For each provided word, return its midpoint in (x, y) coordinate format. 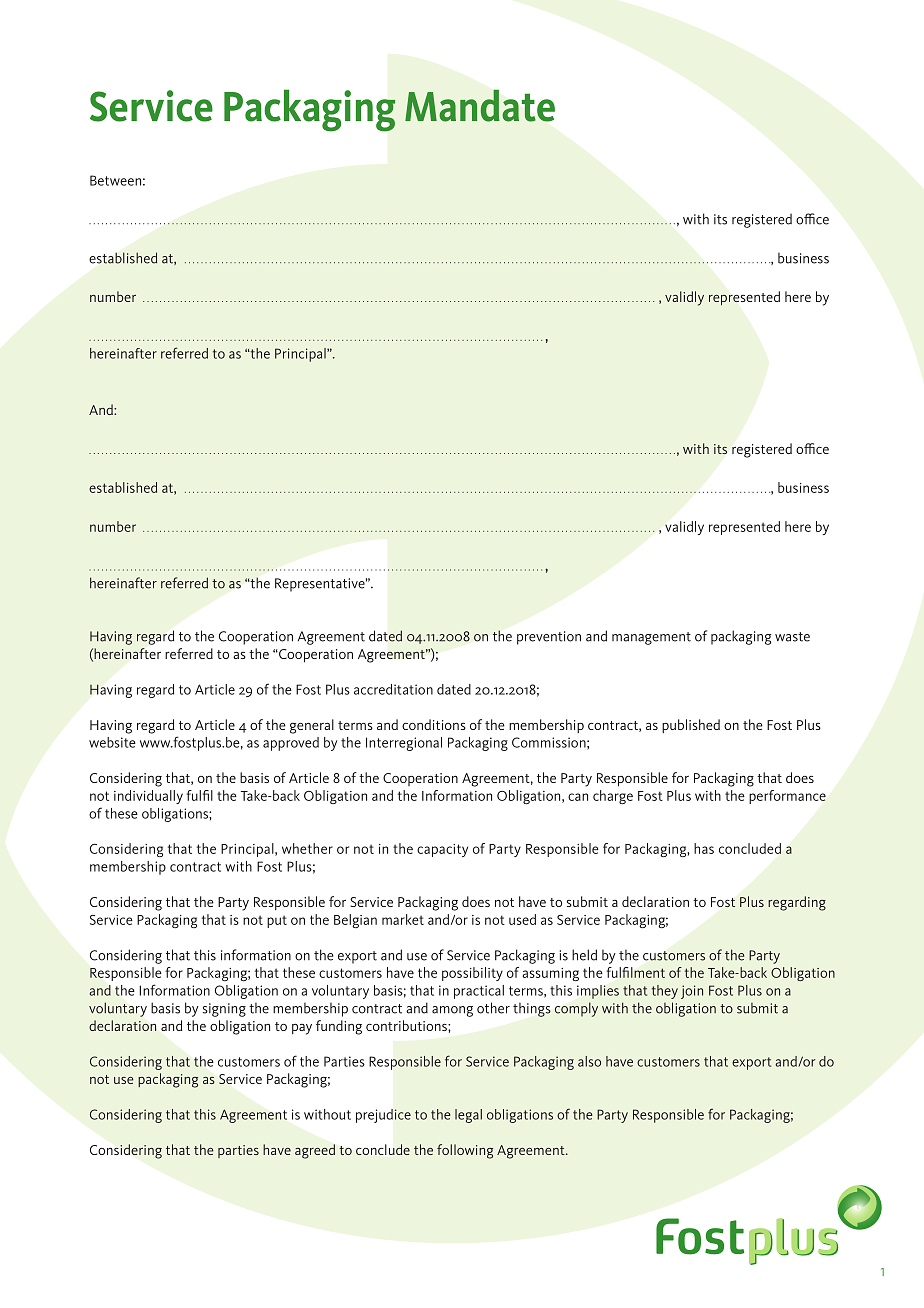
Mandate (480, 106)
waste (792, 637)
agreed (315, 1151)
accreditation (393, 689)
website (112, 742)
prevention (549, 638)
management (651, 638)
